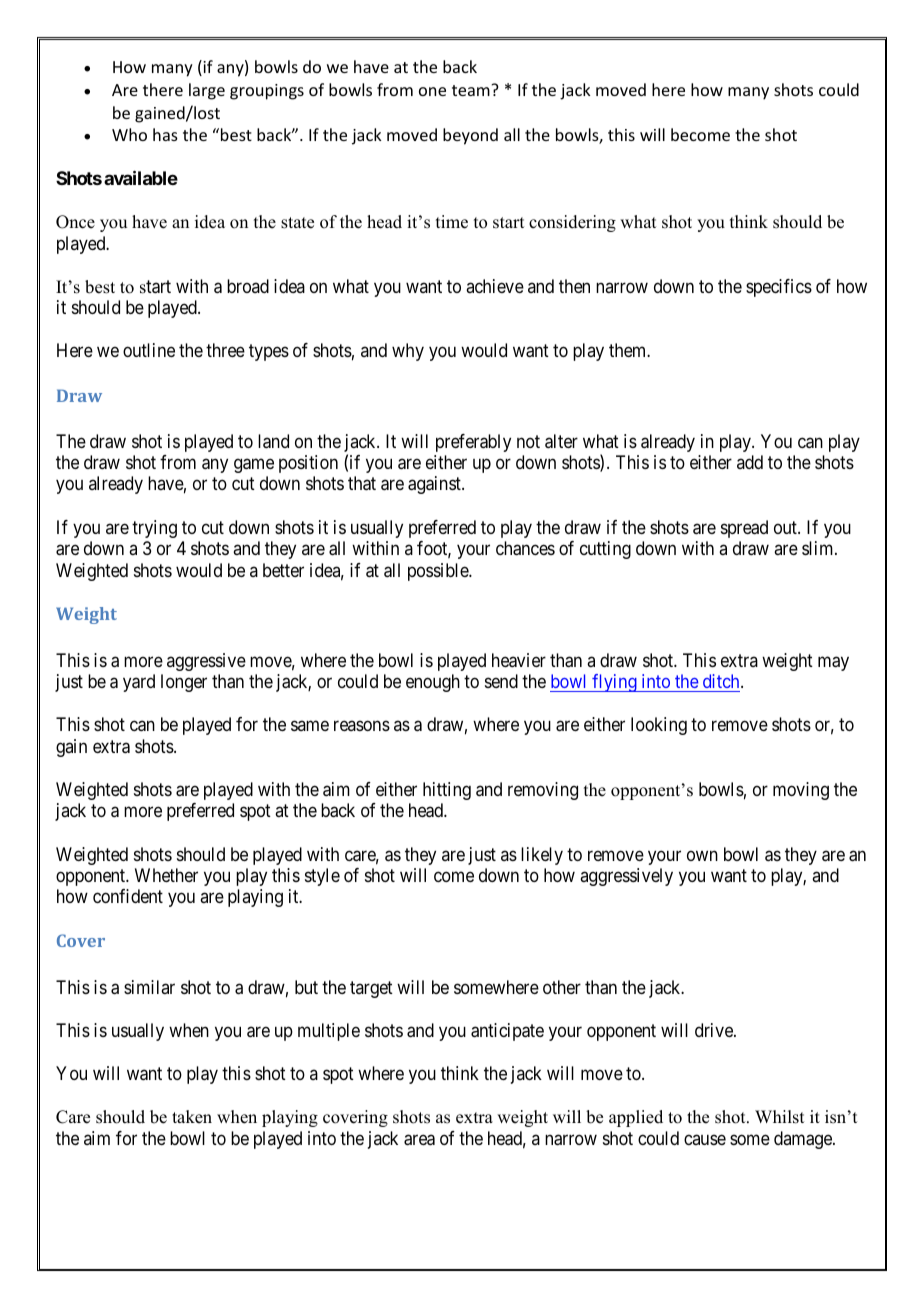 Image resolution: width=924 pixels, height=1308 pixels. I want to click on considering, so click(572, 223).
